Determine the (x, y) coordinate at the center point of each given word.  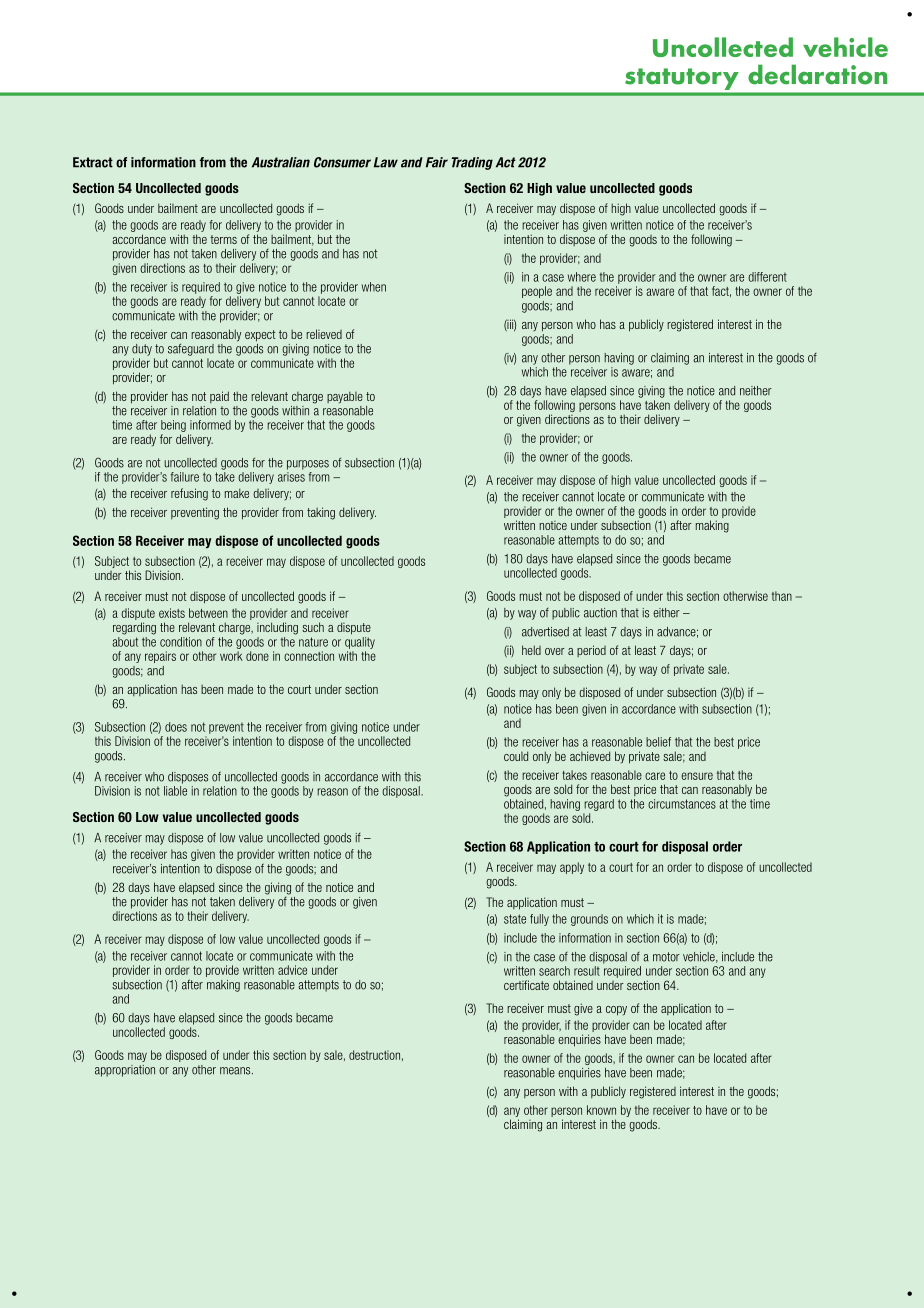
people (537, 292)
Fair (437, 162)
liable (175, 791)
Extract (93, 162)
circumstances (682, 804)
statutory (681, 79)
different (767, 277)
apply (572, 868)
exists (172, 613)
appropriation (125, 1071)
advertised (545, 632)
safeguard (191, 349)
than (782, 596)
